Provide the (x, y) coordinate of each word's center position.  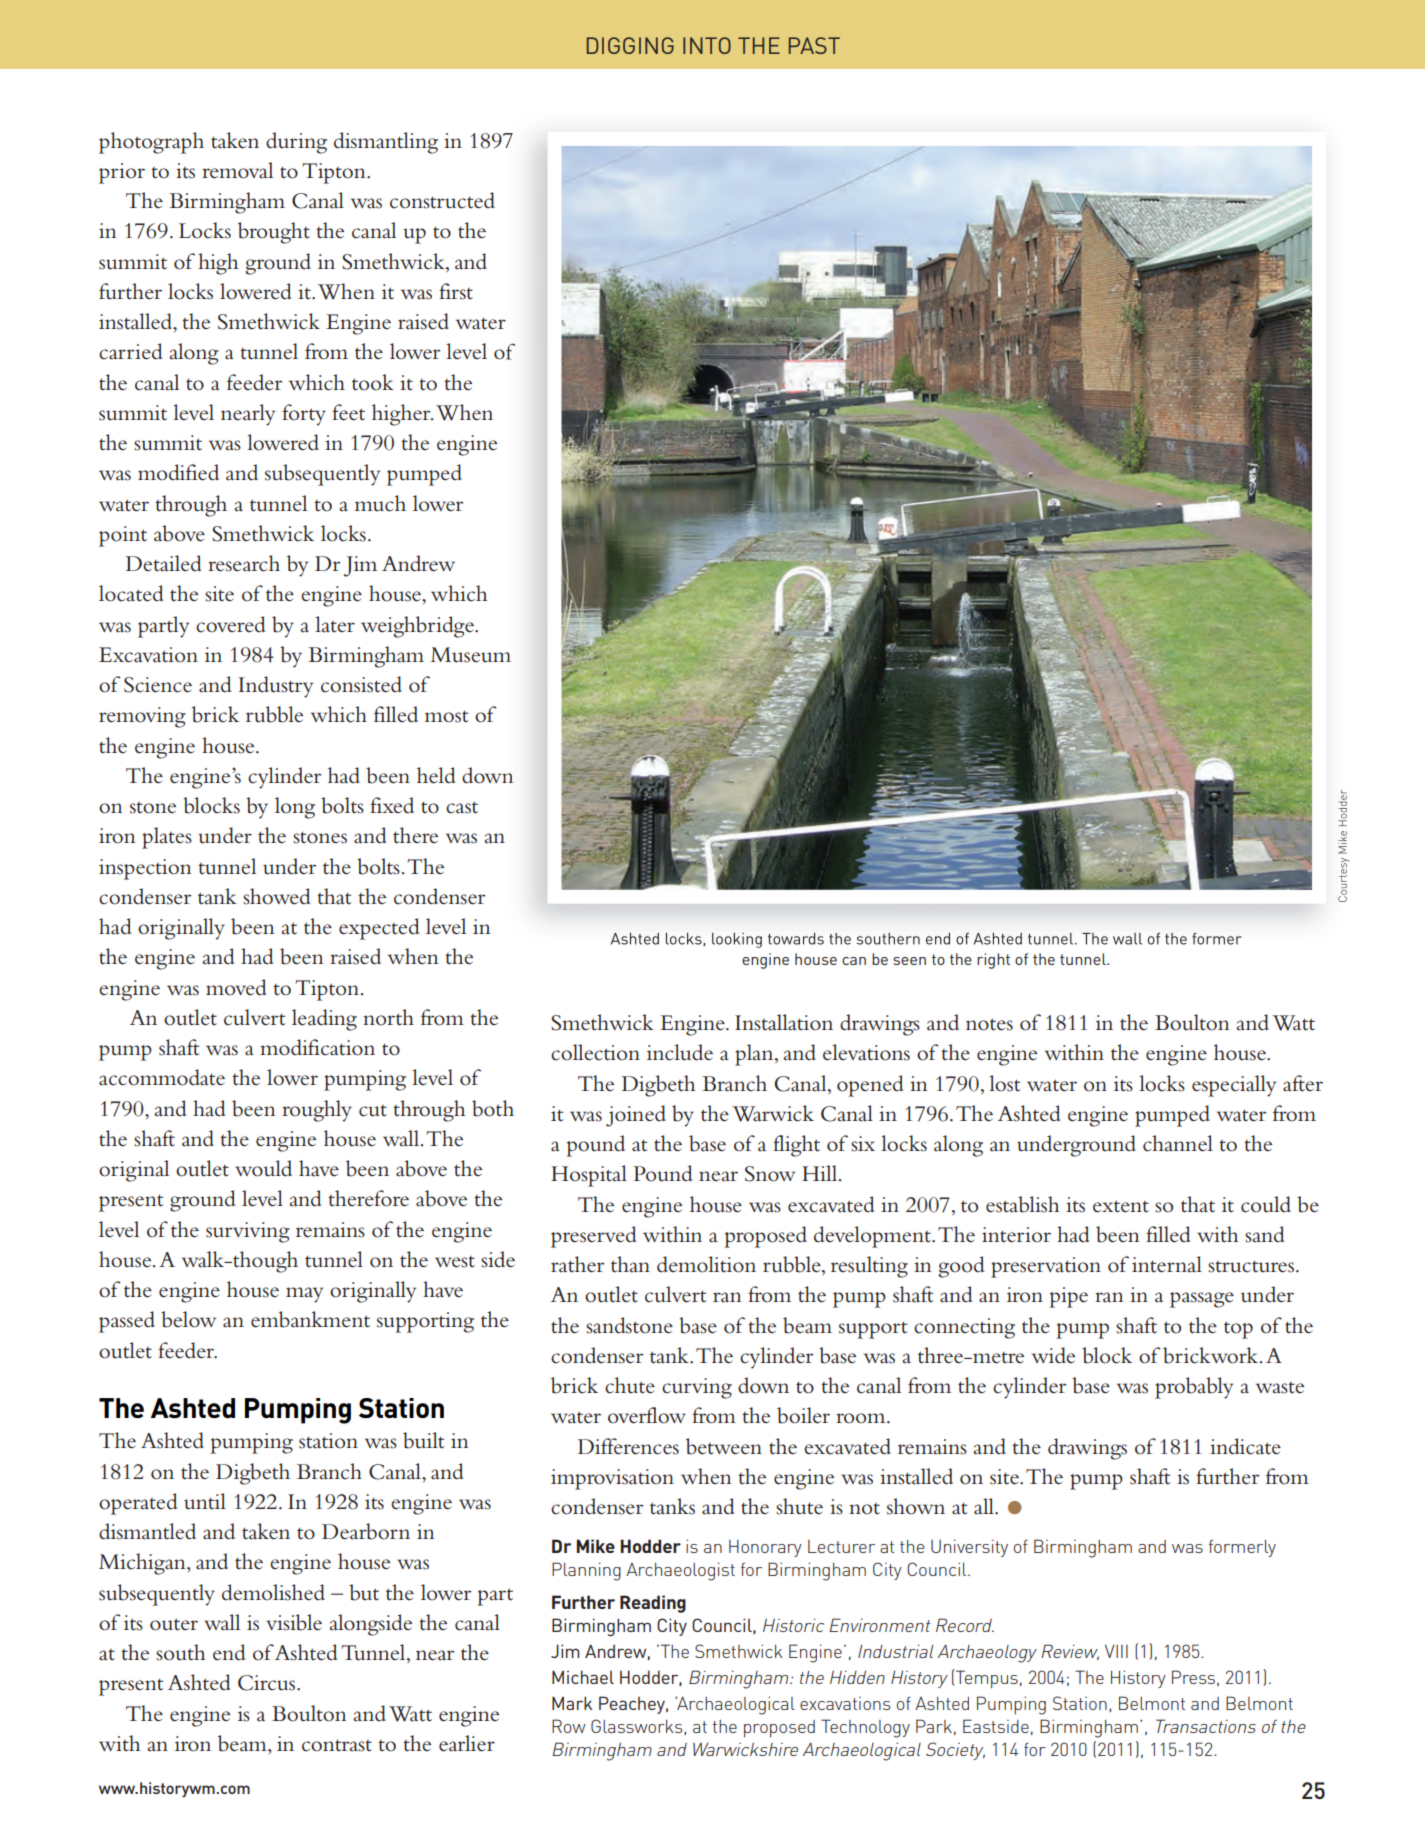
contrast (337, 1745)
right (993, 961)
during (296, 143)
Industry (276, 687)
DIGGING (630, 45)
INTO (707, 45)
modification (317, 1047)
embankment (310, 1319)
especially (1234, 1086)
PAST (814, 45)
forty (304, 415)
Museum (471, 655)
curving (697, 1388)
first (456, 291)
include (680, 1052)
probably (1194, 1388)
